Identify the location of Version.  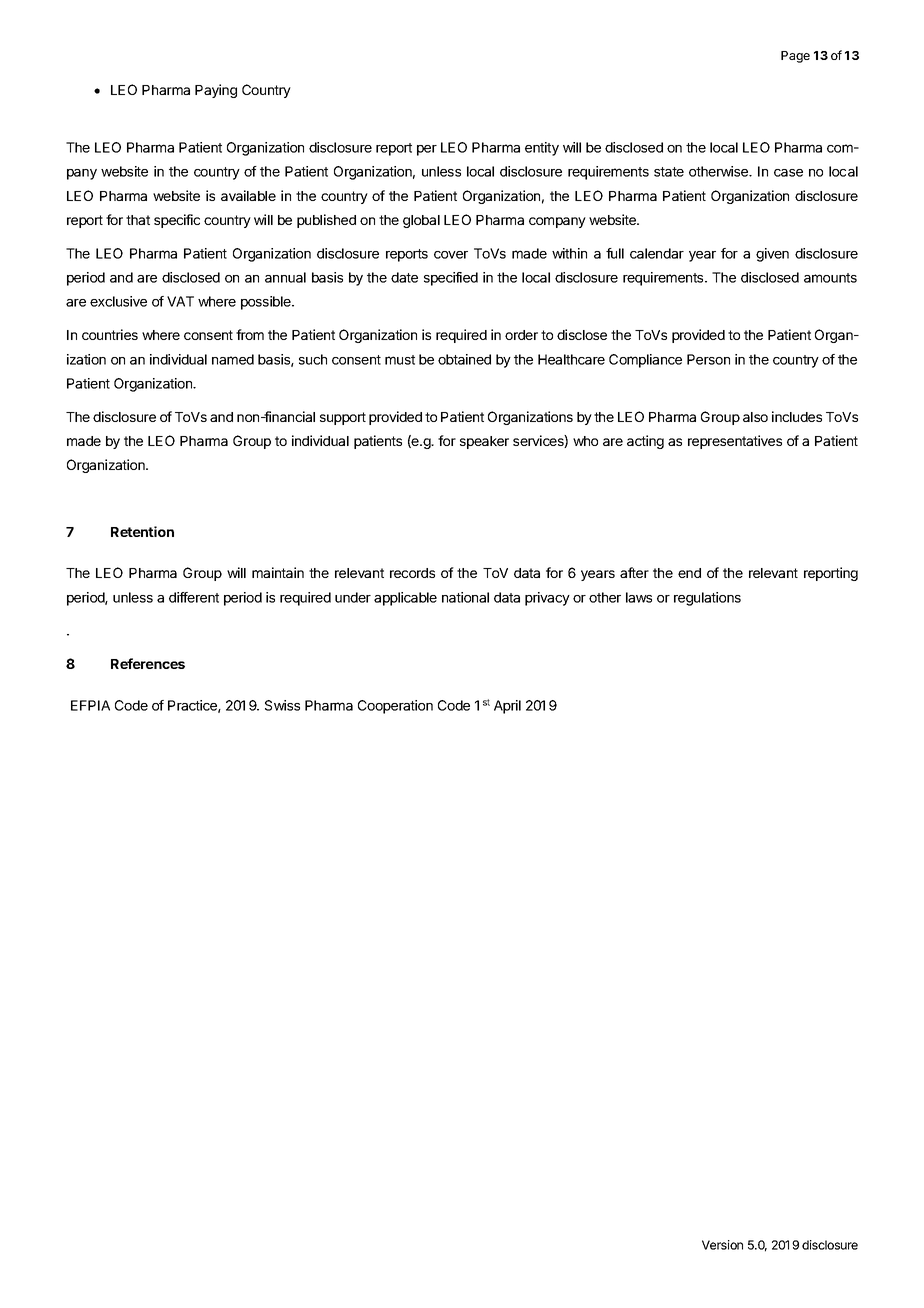
(722, 1245).
